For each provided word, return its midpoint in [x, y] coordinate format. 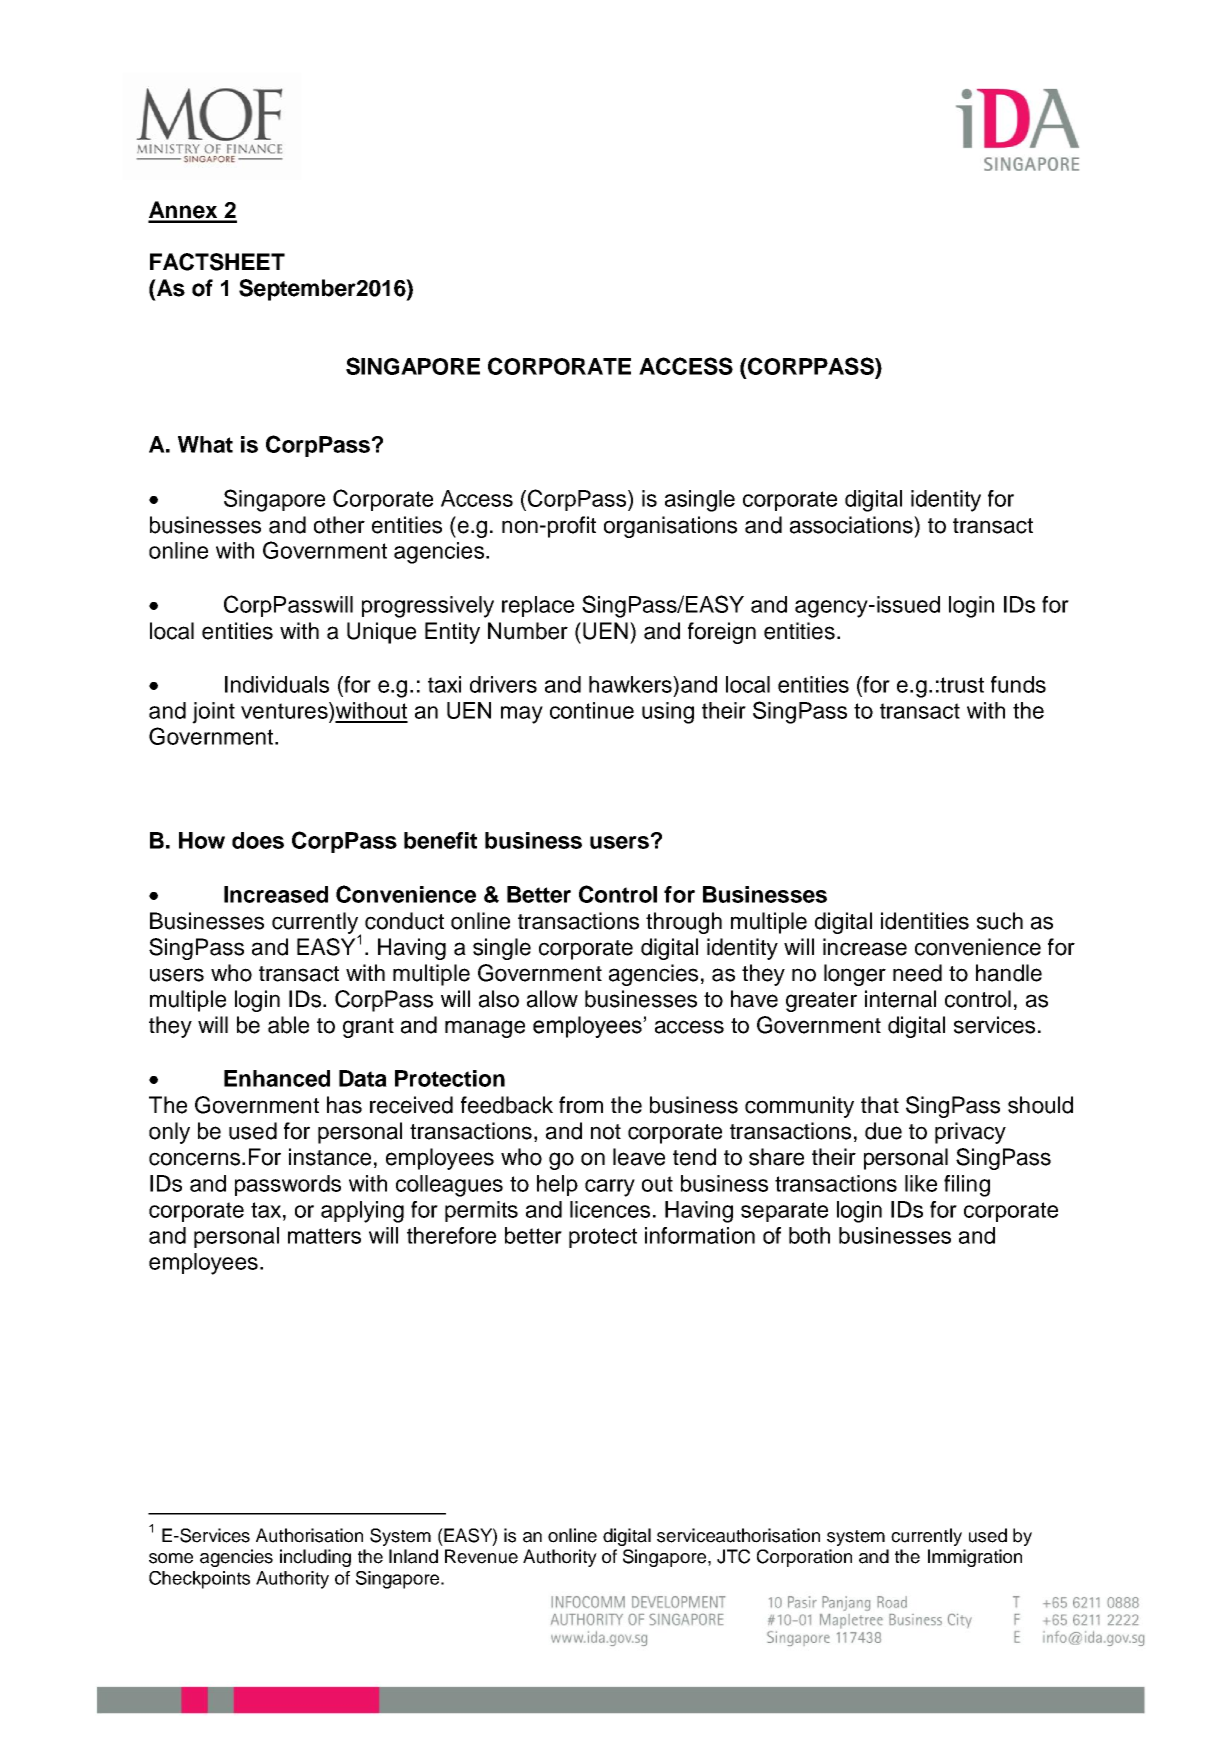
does [258, 840]
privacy [970, 1133]
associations [852, 525]
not [606, 1132]
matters [324, 1236]
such [1000, 921]
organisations [670, 527]
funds [1018, 684]
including [315, 1558]
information [700, 1235]
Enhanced [277, 1078]
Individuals [277, 684]
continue [592, 710]
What [205, 444]
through [684, 923]
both [809, 1235]
